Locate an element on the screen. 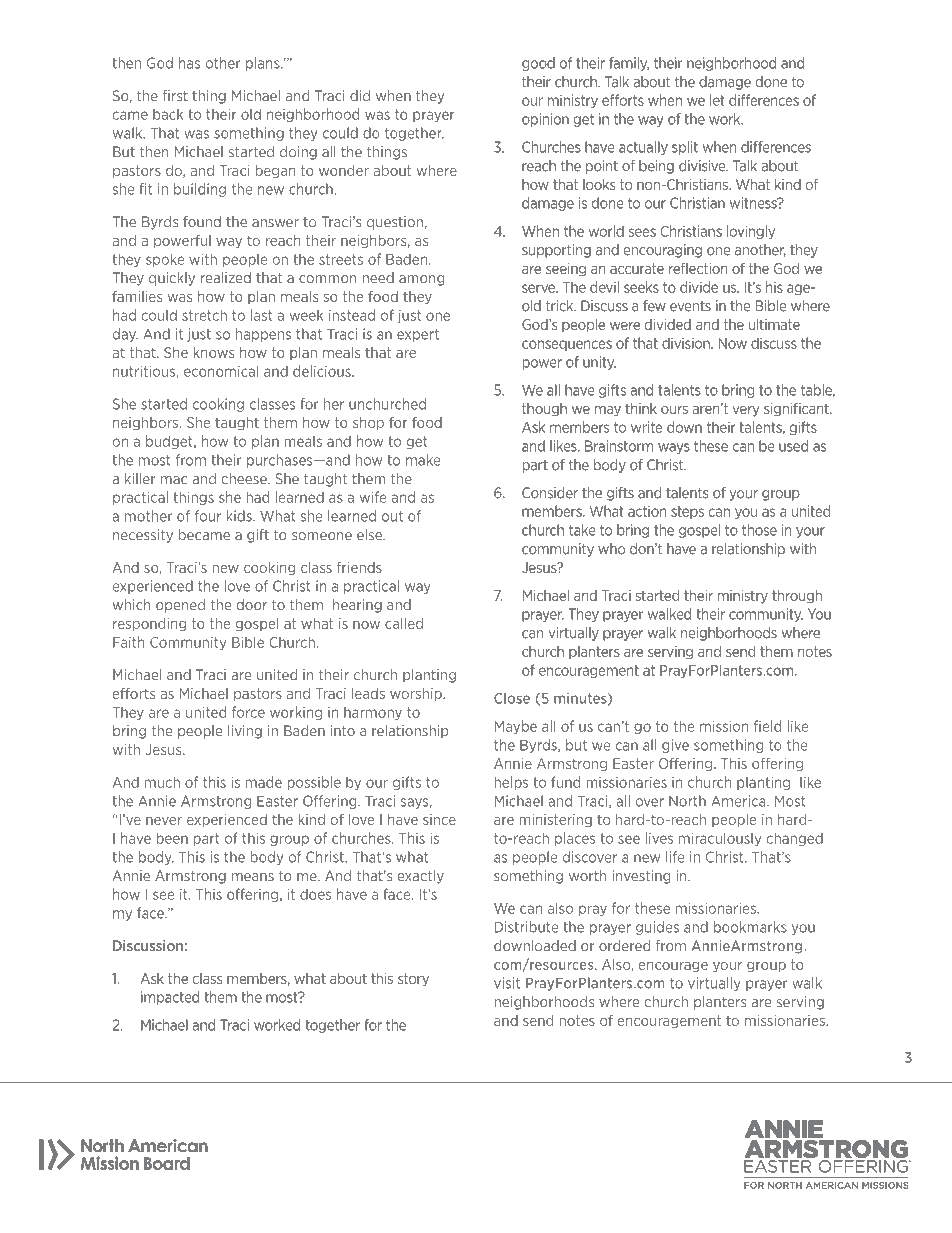  guides is located at coordinates (657, 928).
